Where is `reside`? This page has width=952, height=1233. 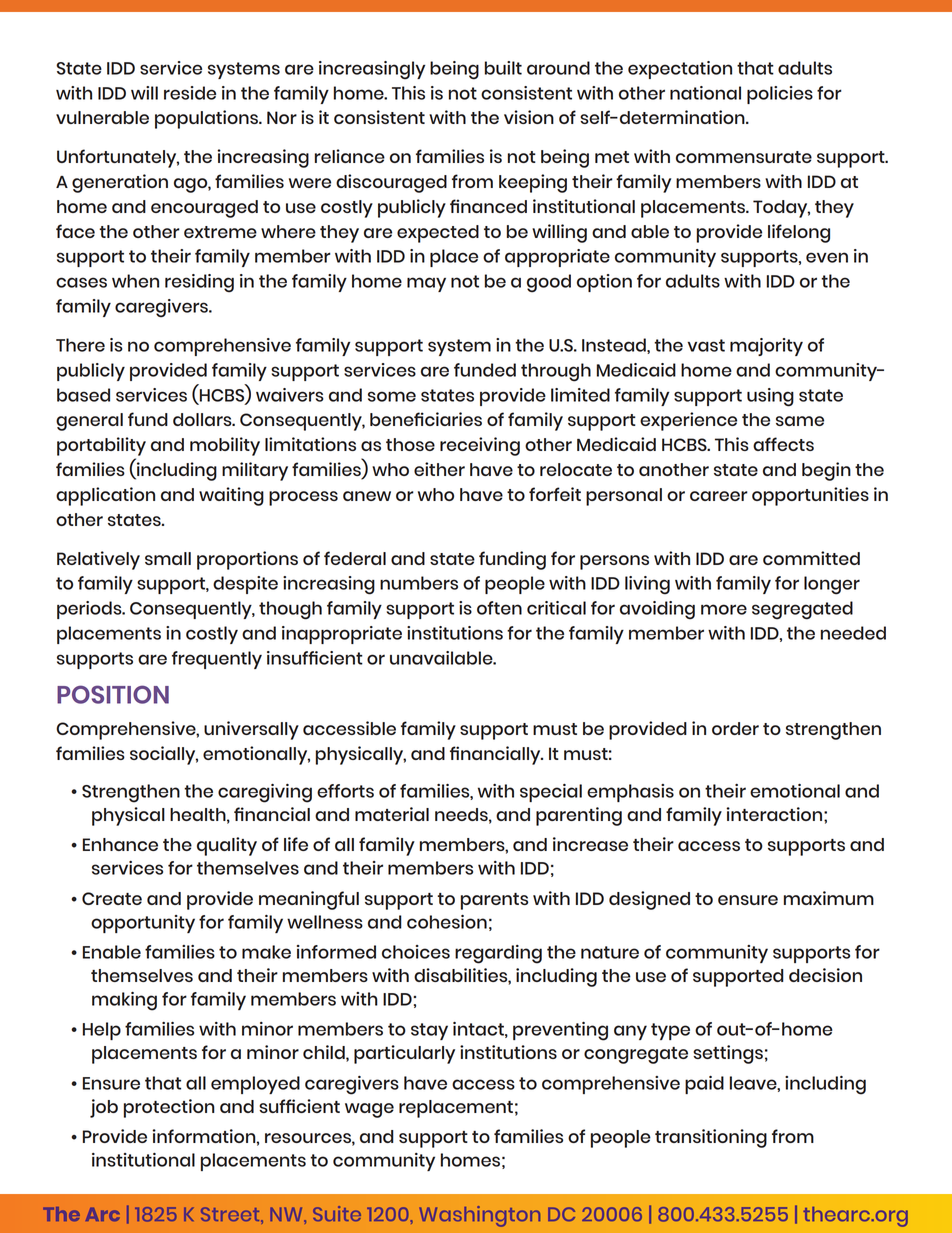 reside is located at coordinates (190, 93).
